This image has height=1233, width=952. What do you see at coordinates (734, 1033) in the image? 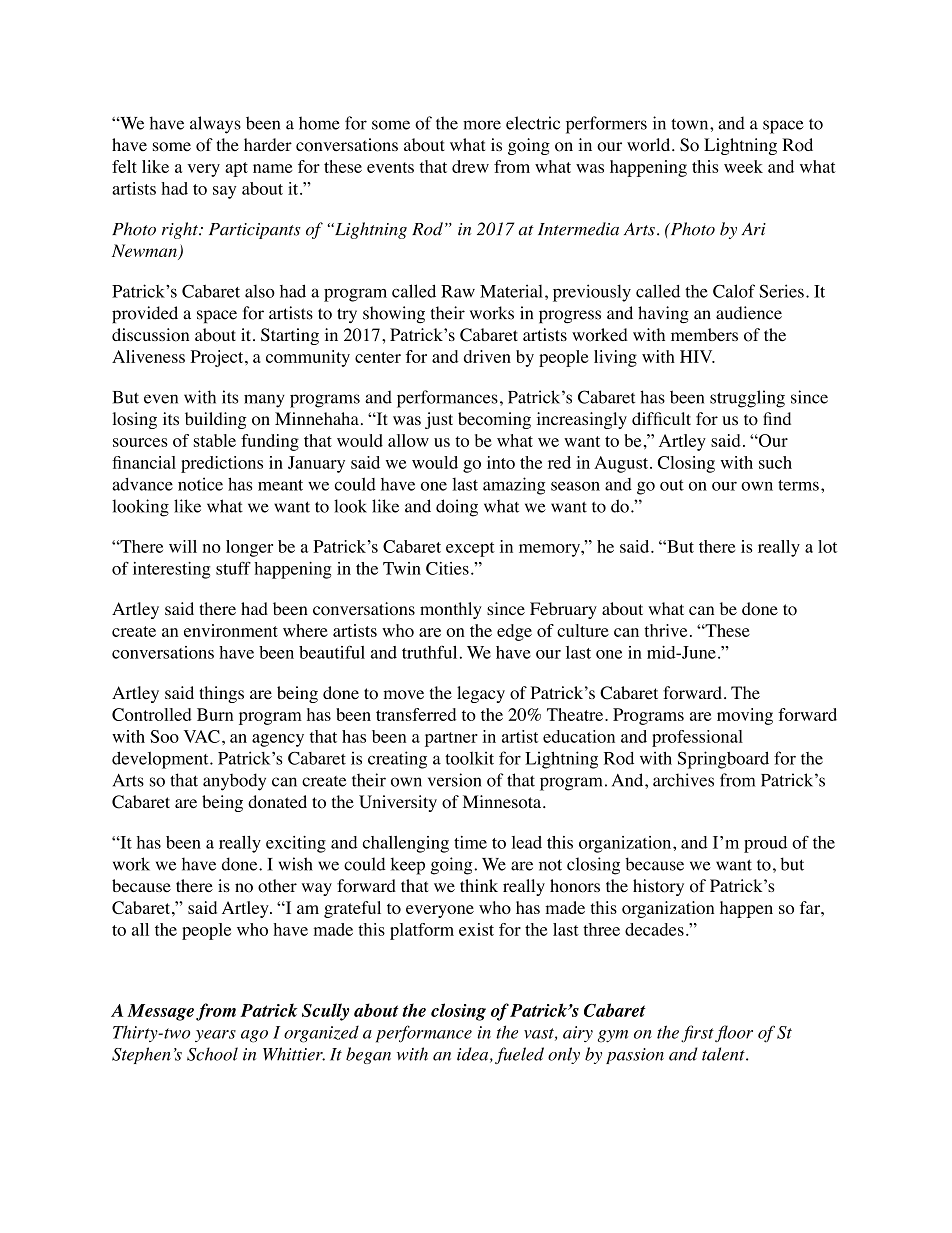
I see `floor` at bounding box center [734, 1033].
